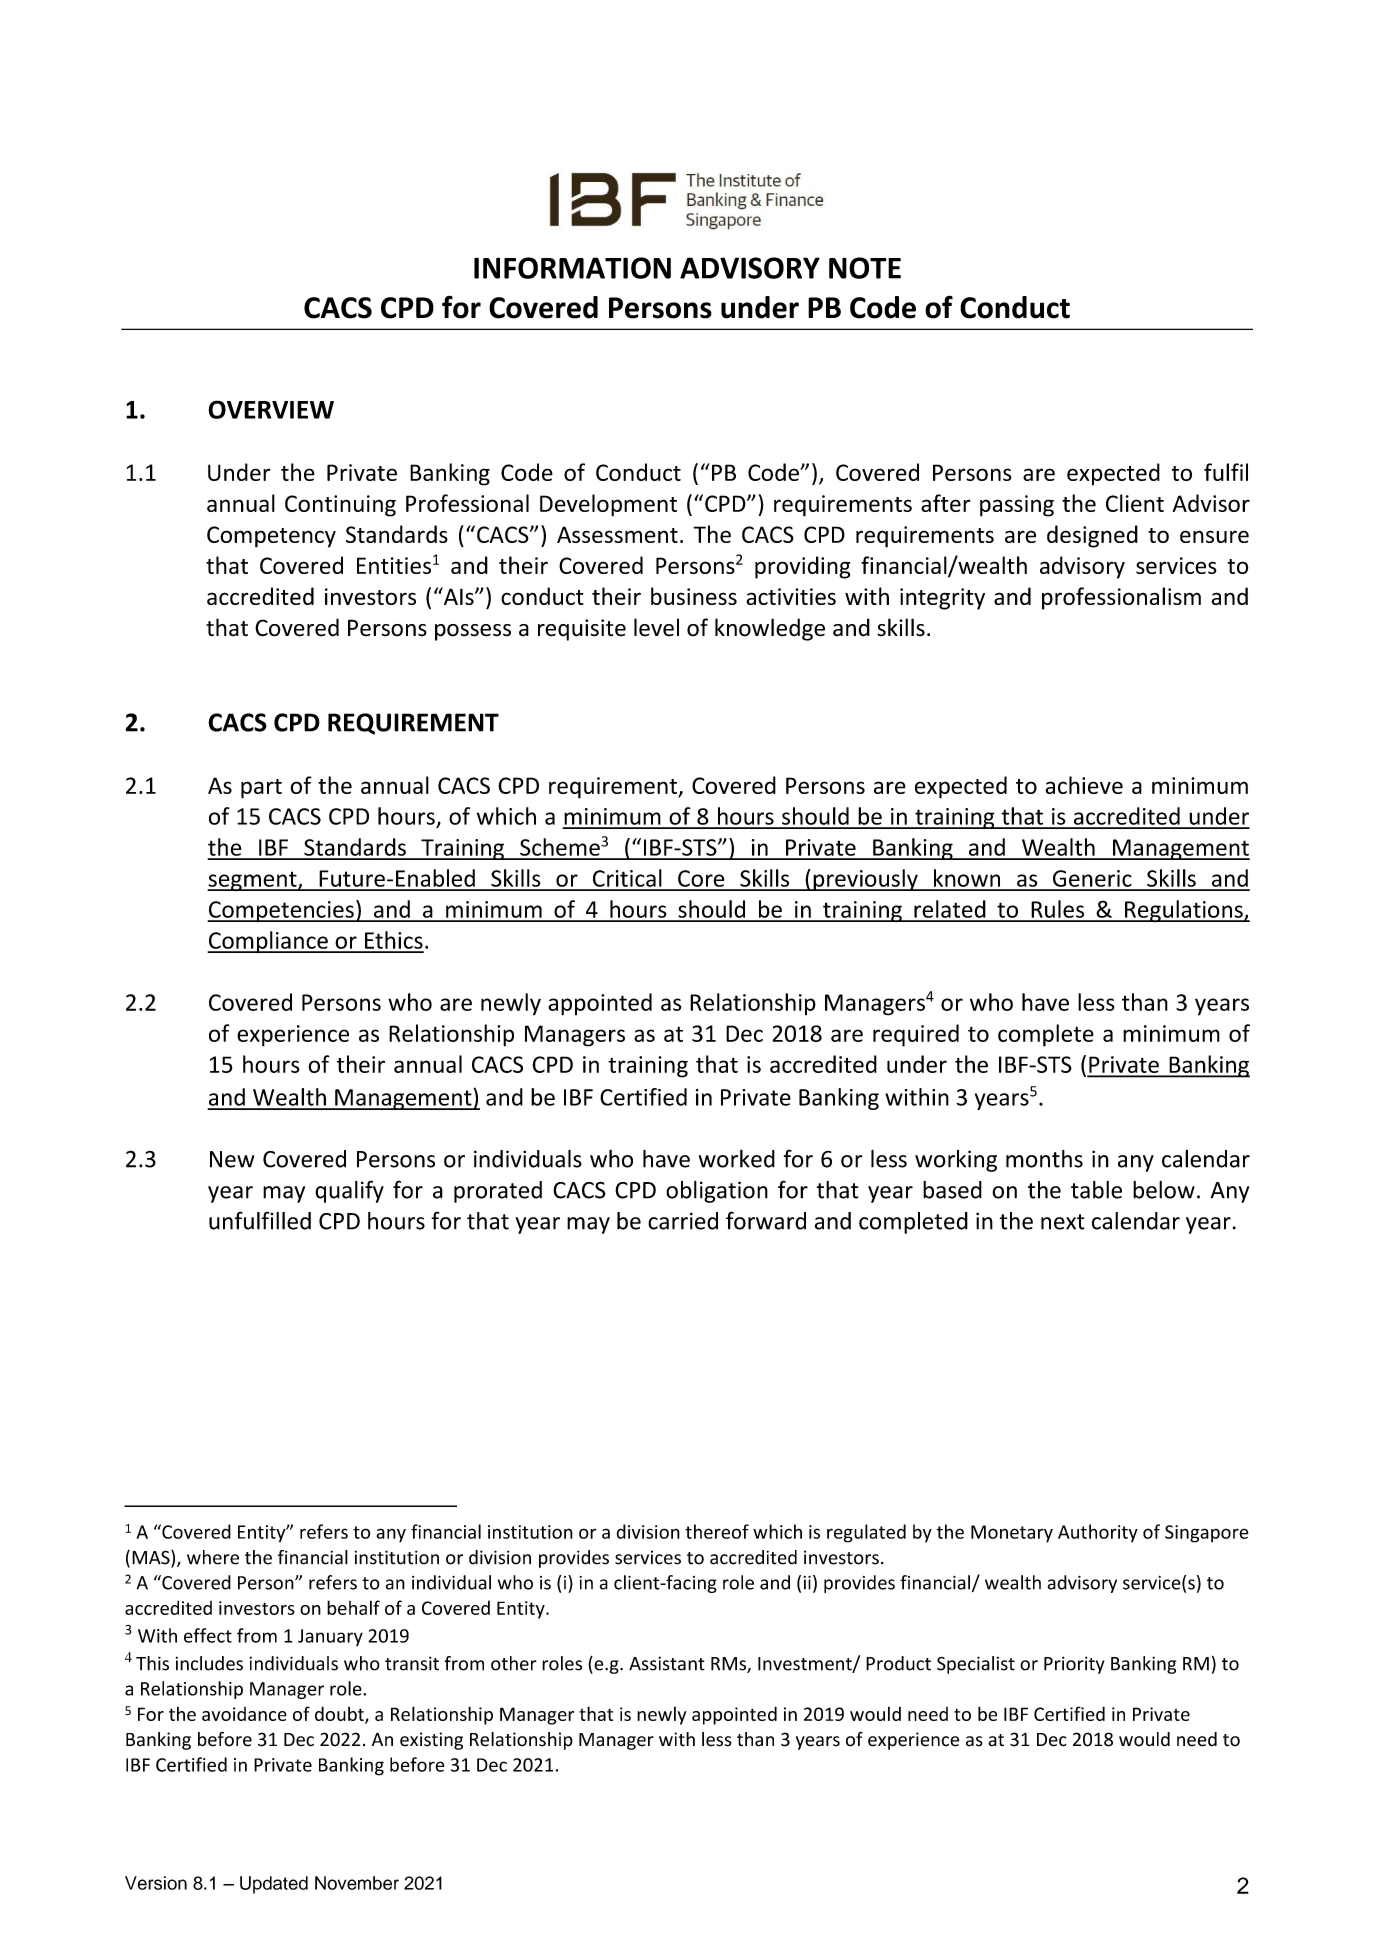 This screenshot has height=1943, width=1374. I want to click on Updated, so click(274, 1885).
